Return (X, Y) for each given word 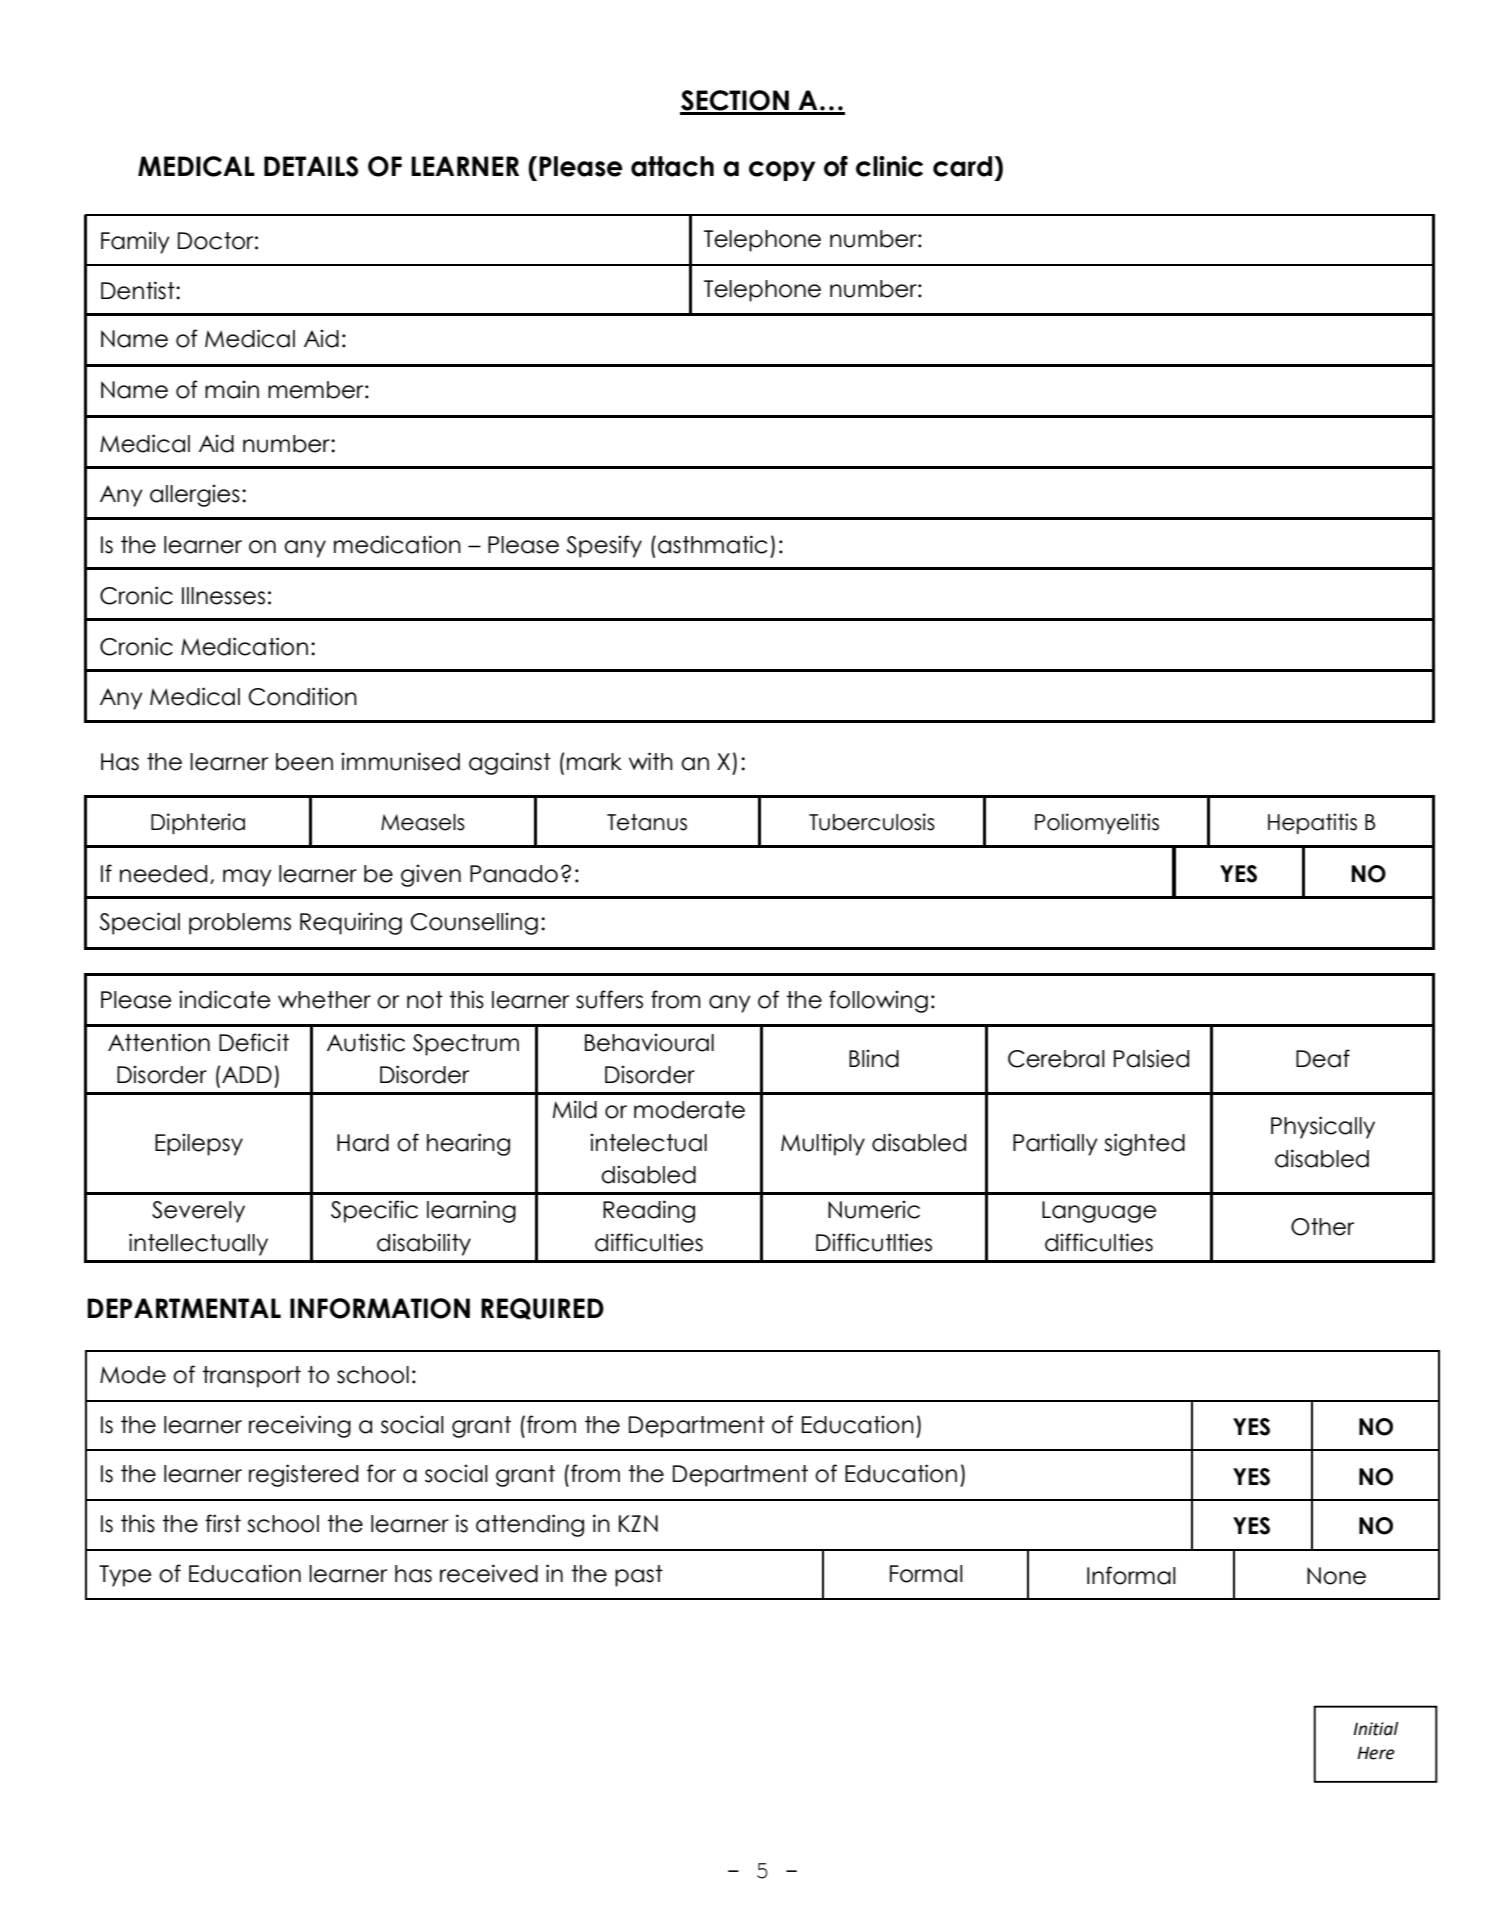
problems (240, 924)
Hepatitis (1312, 823)
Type (125, 1576)
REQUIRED (542, 1309)
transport (252, 1377)
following (878, 1001)
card (962, 166)
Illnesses (223, 596)
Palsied (1151, 1058)
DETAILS (311, 166)
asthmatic (713, 544)
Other (1322, 1227)
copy (782, 171)
